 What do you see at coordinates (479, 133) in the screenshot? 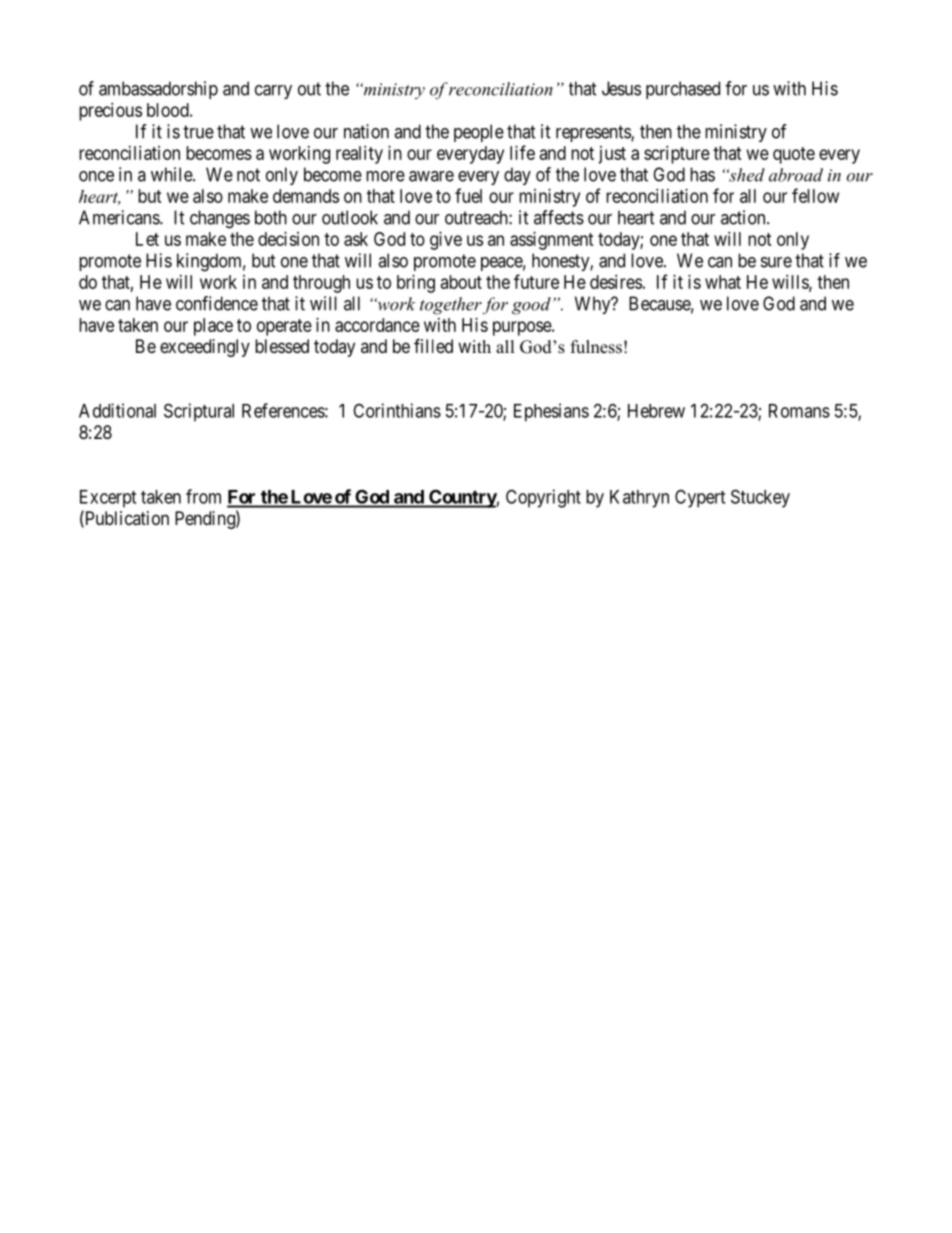
I see `people` at bounding box center [479, 133].
